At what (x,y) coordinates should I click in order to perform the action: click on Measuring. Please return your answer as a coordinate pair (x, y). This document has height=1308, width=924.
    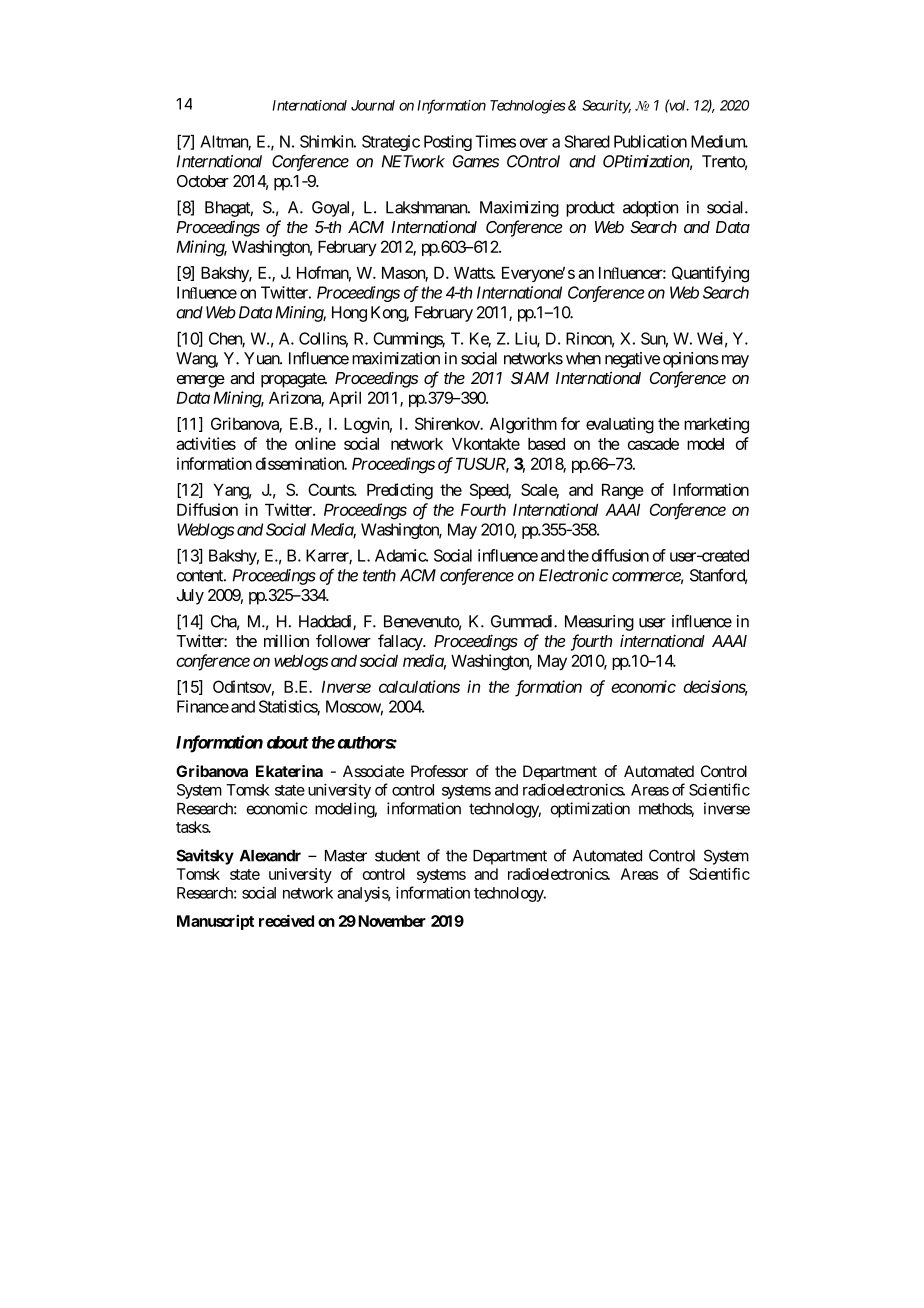
    Looking at the image, I should click on (599, 623).
